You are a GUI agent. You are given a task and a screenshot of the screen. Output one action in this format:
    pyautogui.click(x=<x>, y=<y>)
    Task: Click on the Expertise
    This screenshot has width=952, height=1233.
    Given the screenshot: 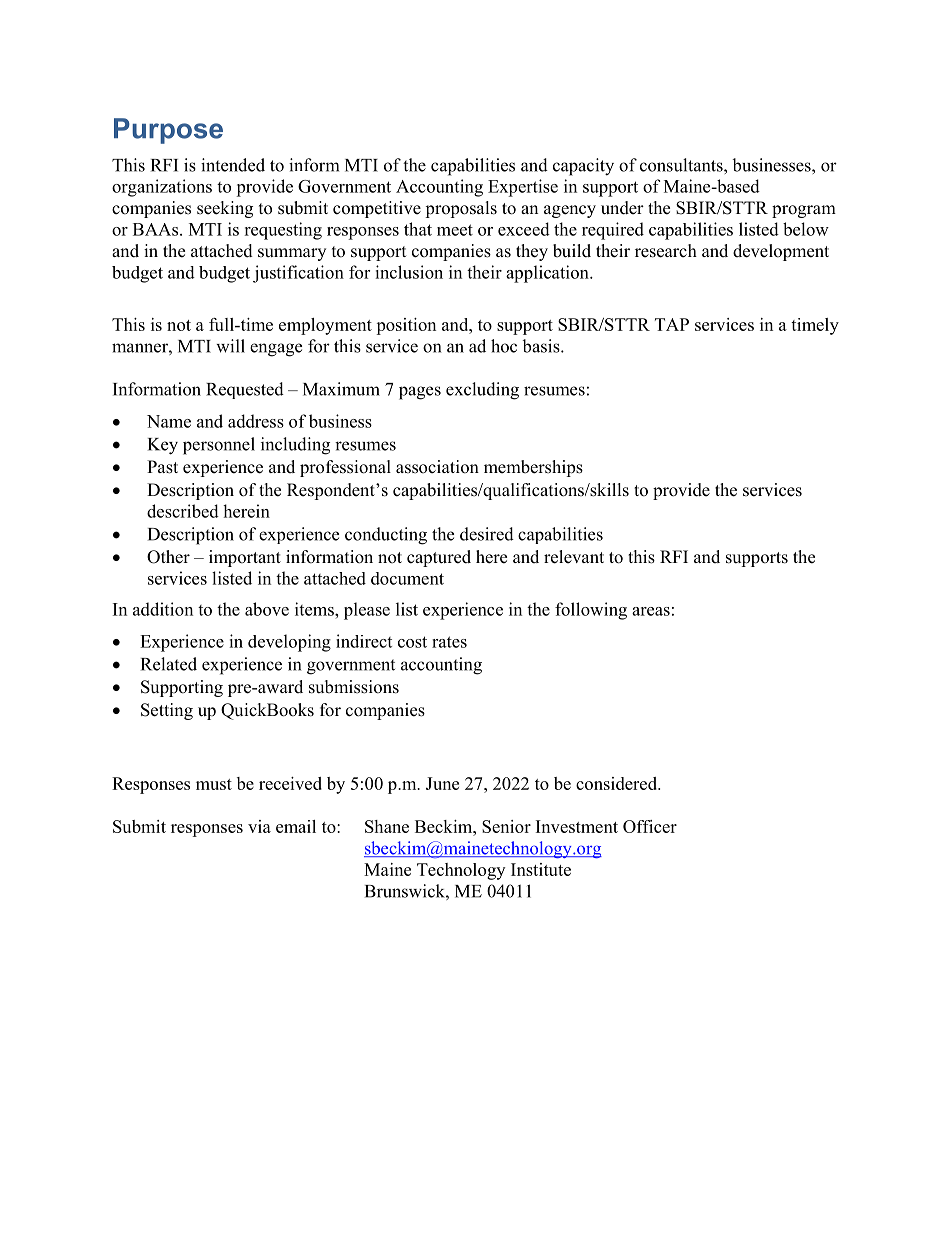 What is the action you would take?
    pyautogui.click(x=523, y=188)
